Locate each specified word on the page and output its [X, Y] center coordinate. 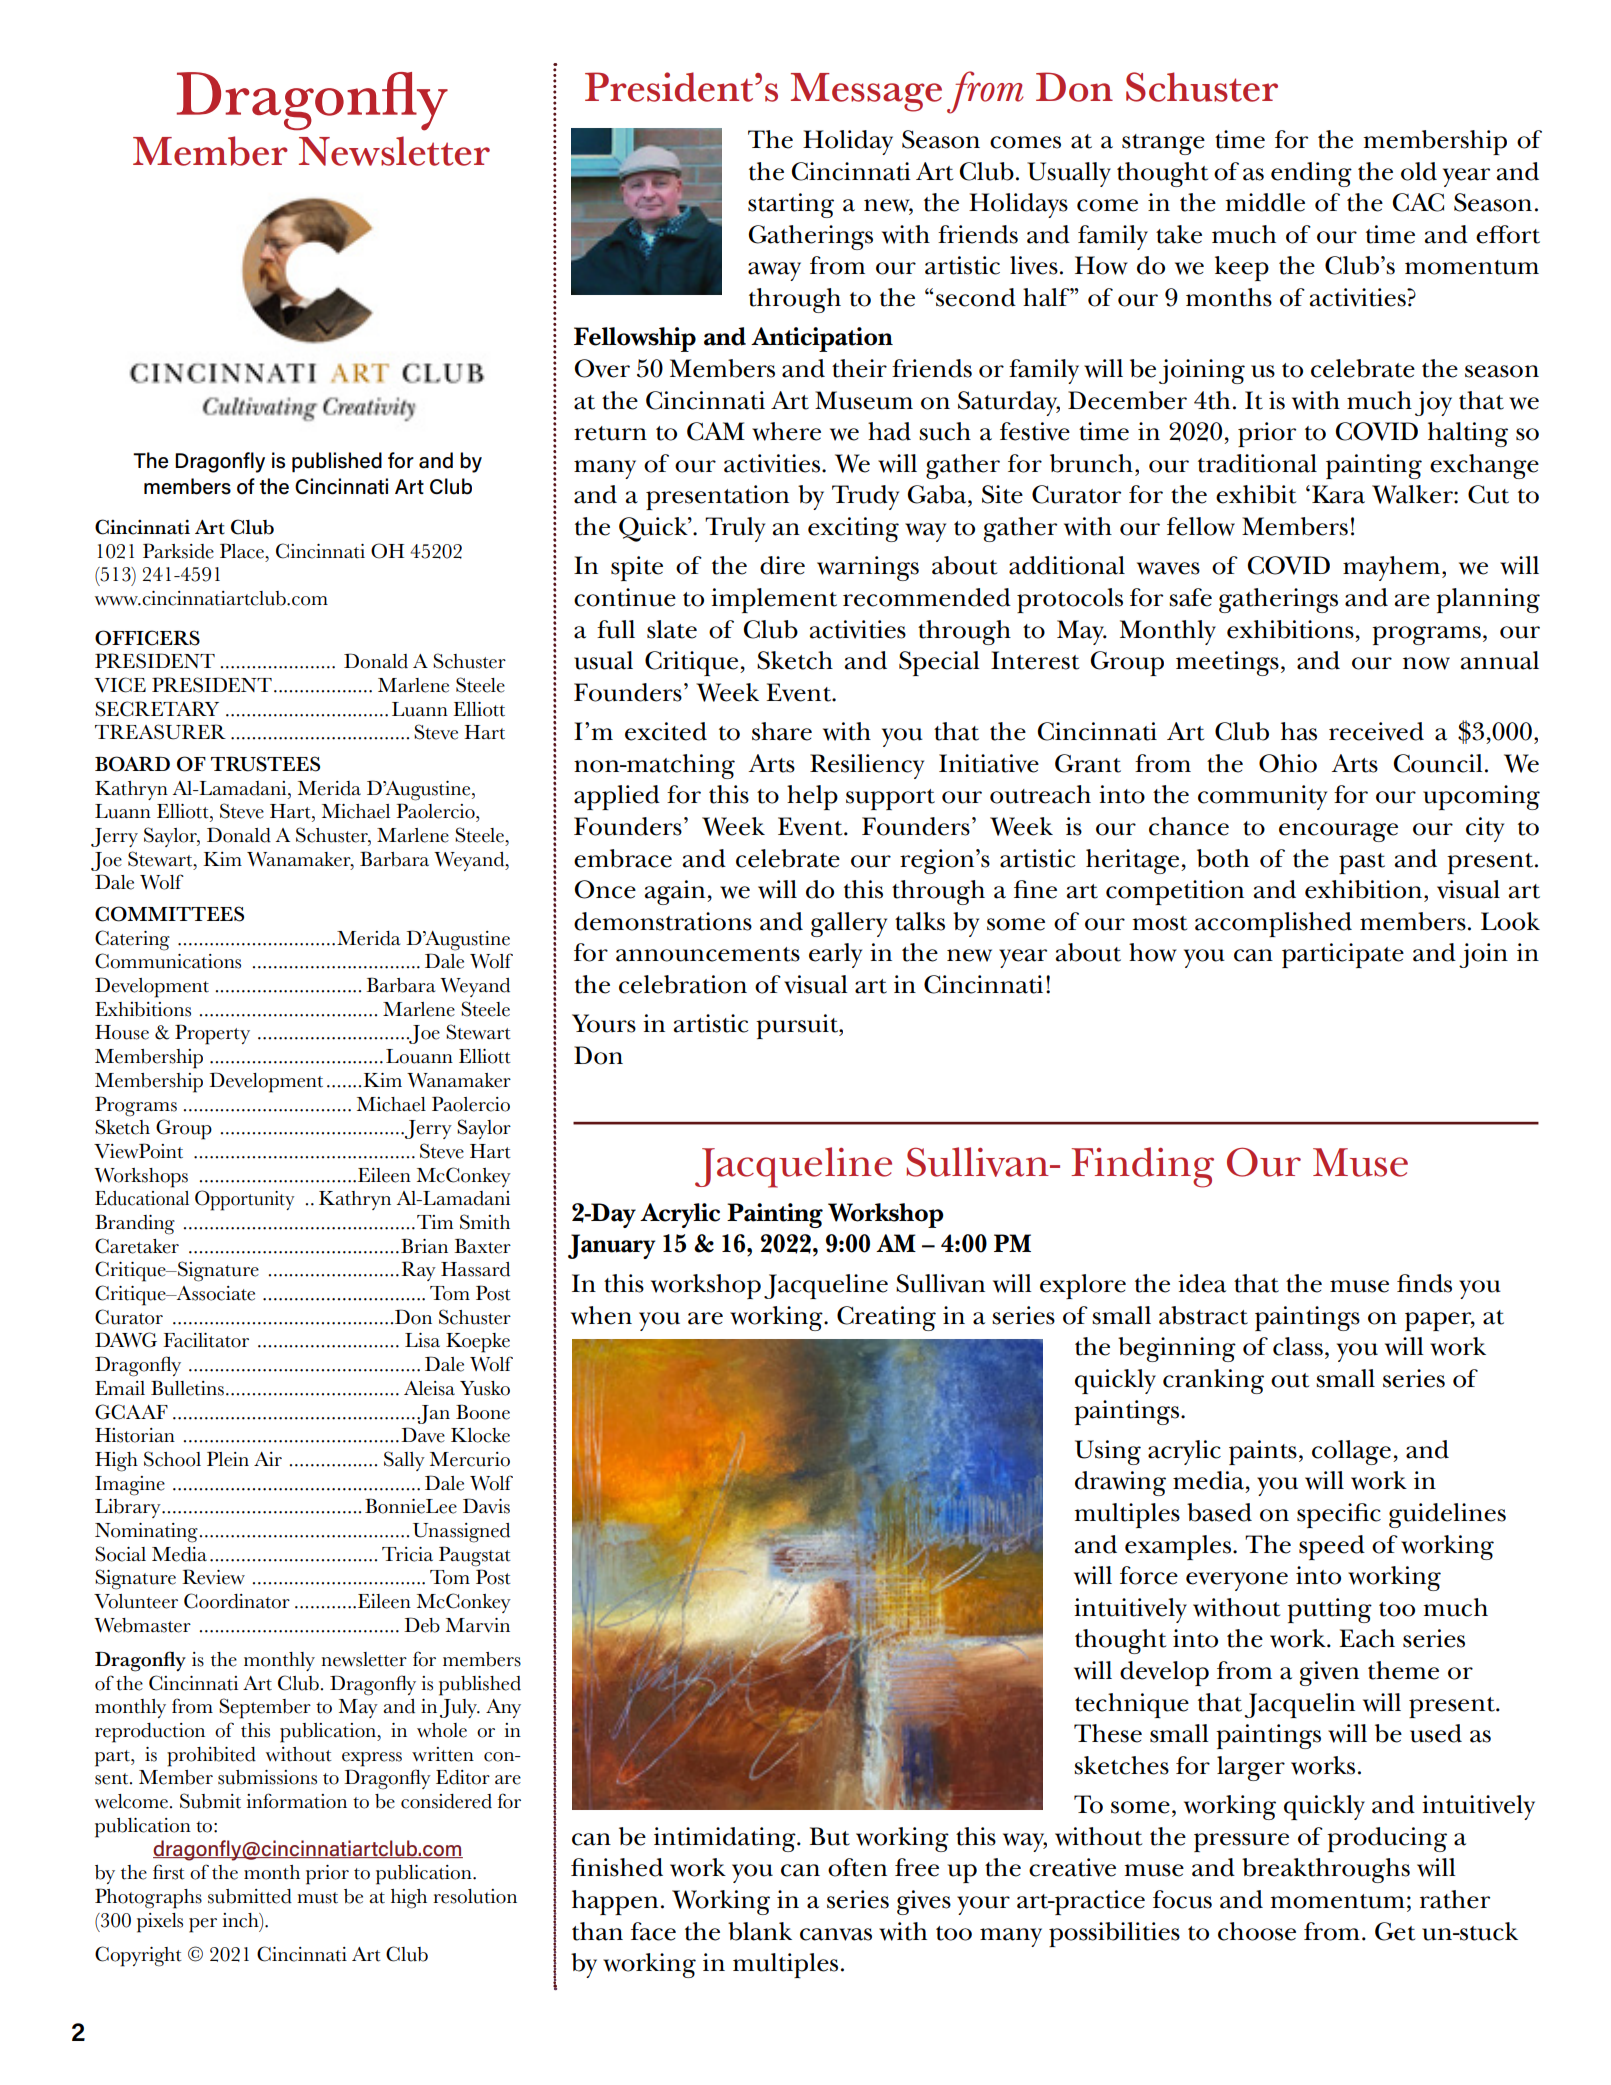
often [857, 1867]
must [317, 1898]
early [835, 955]
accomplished [1273, 924]
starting [791, 205]
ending [1311, 174]
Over [602, 368]
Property [212, 1034]
